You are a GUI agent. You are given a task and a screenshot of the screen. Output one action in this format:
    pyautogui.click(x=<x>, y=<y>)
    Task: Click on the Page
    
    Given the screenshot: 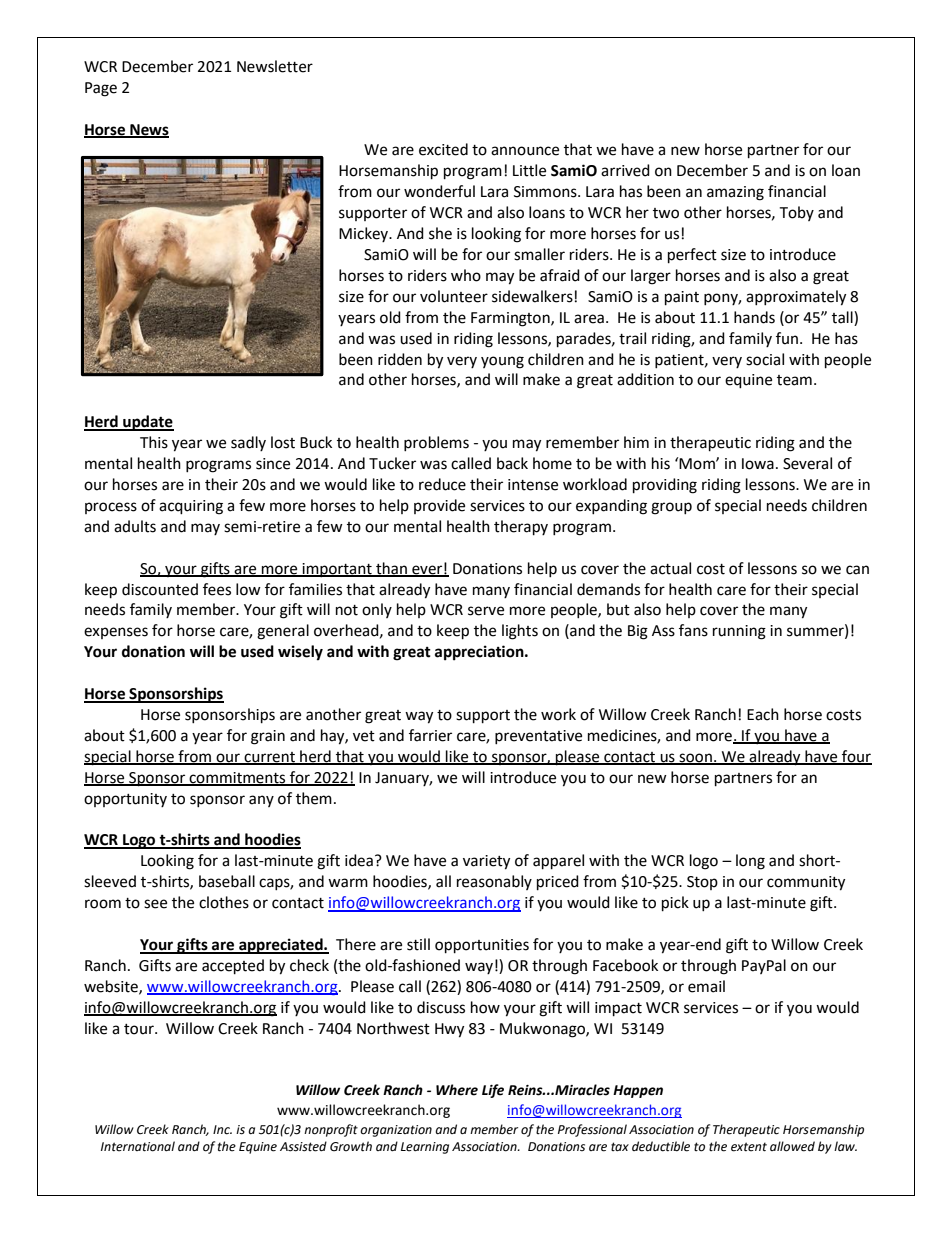 What is the action you would take?
    pyautogui.click(x=101, y=89)
